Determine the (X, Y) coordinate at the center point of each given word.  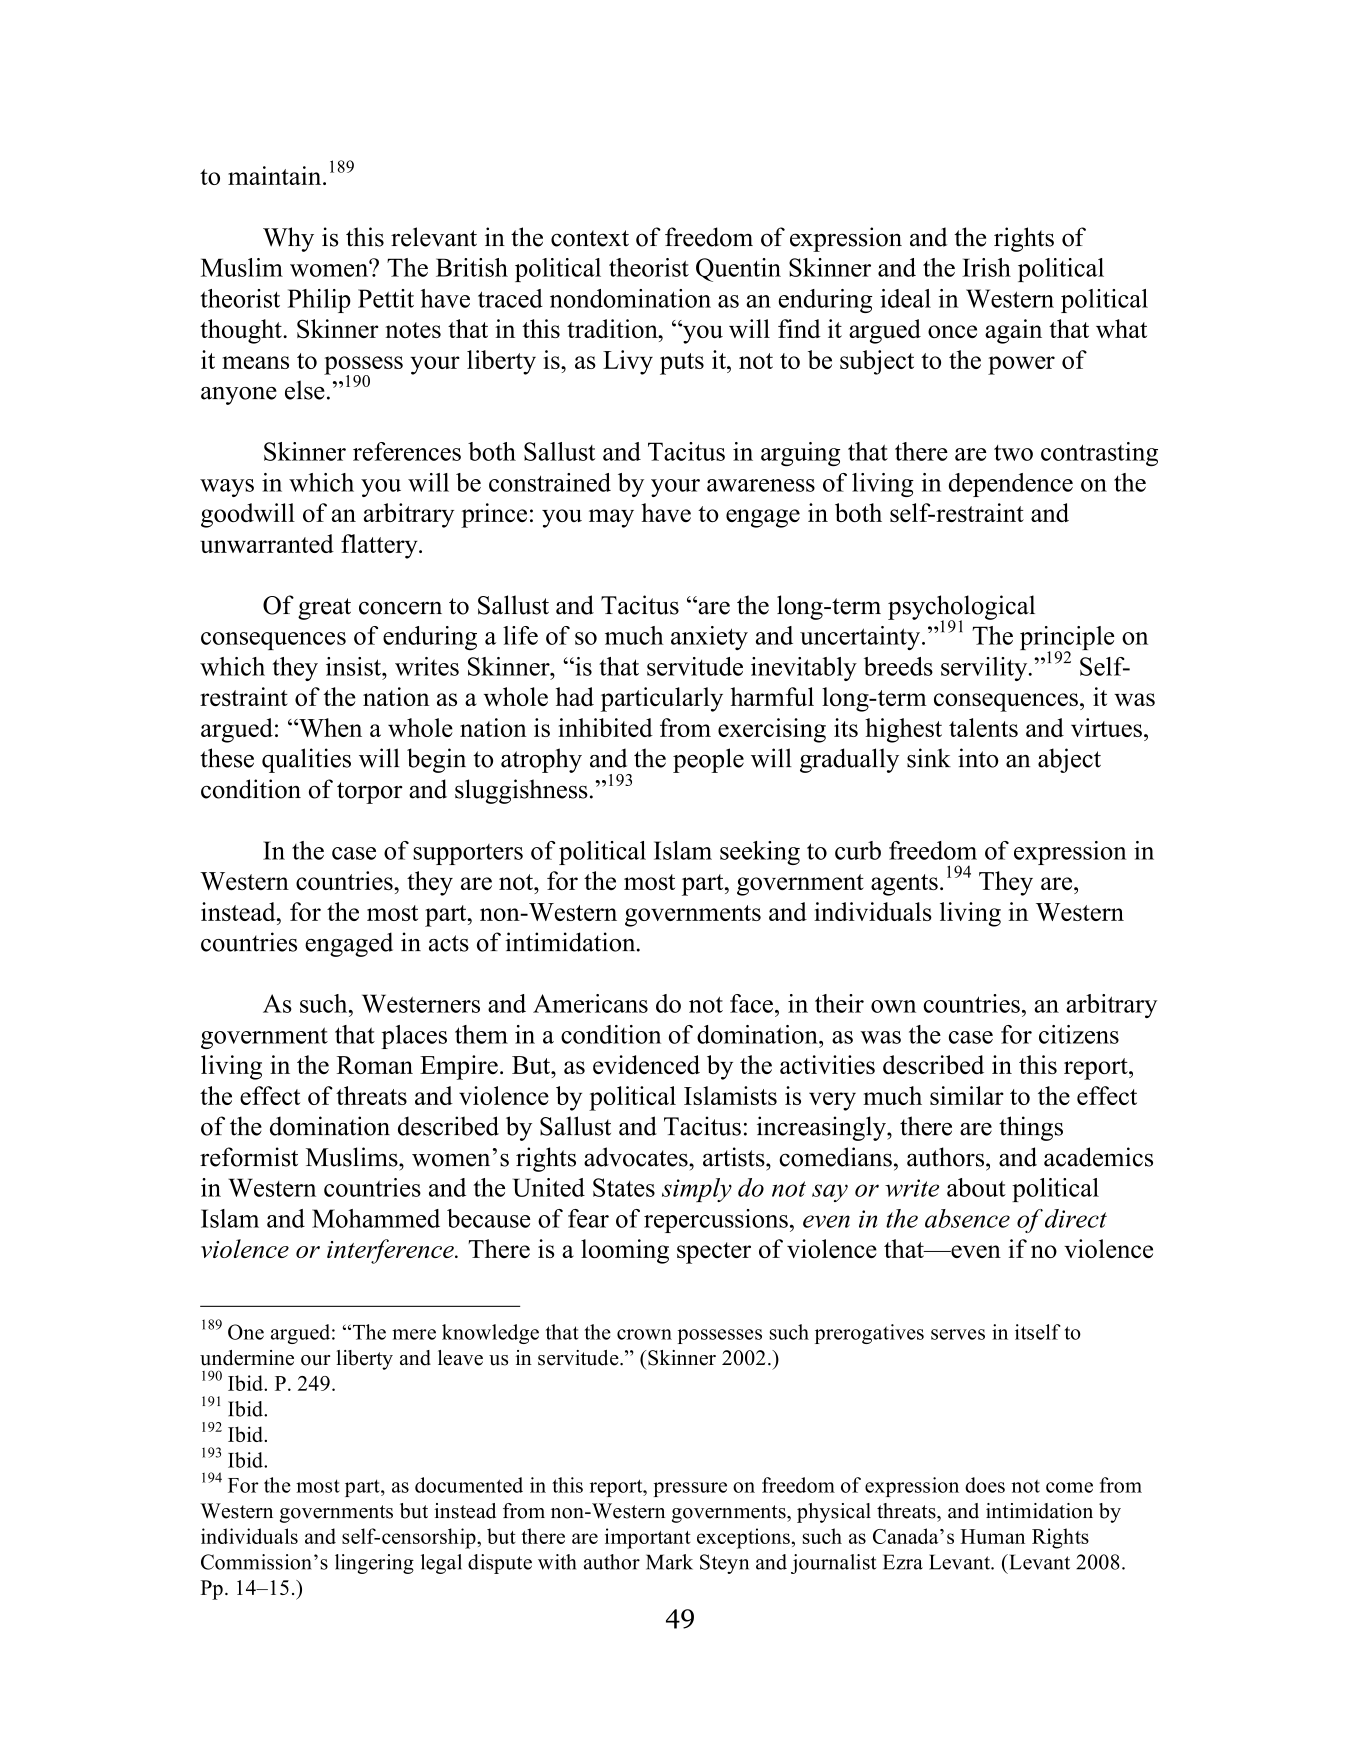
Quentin (738, 270)
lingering (374, 1564)
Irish (986, 267)
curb (858, 850)
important (648, 1538)
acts (449, 943)
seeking (760, 853)
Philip (319, 301)
